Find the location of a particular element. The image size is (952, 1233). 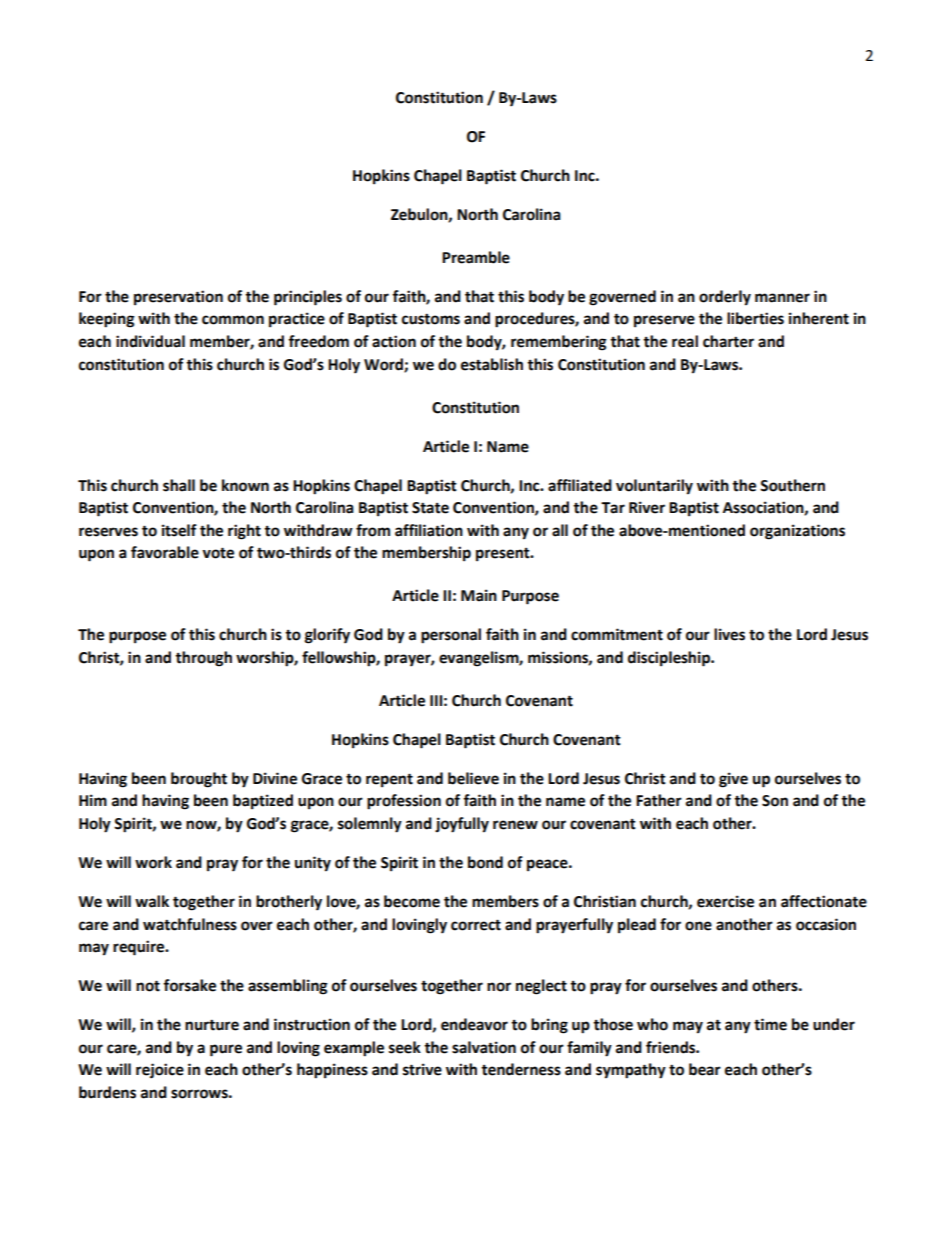

exercise is located at coordinates (725, 901).
